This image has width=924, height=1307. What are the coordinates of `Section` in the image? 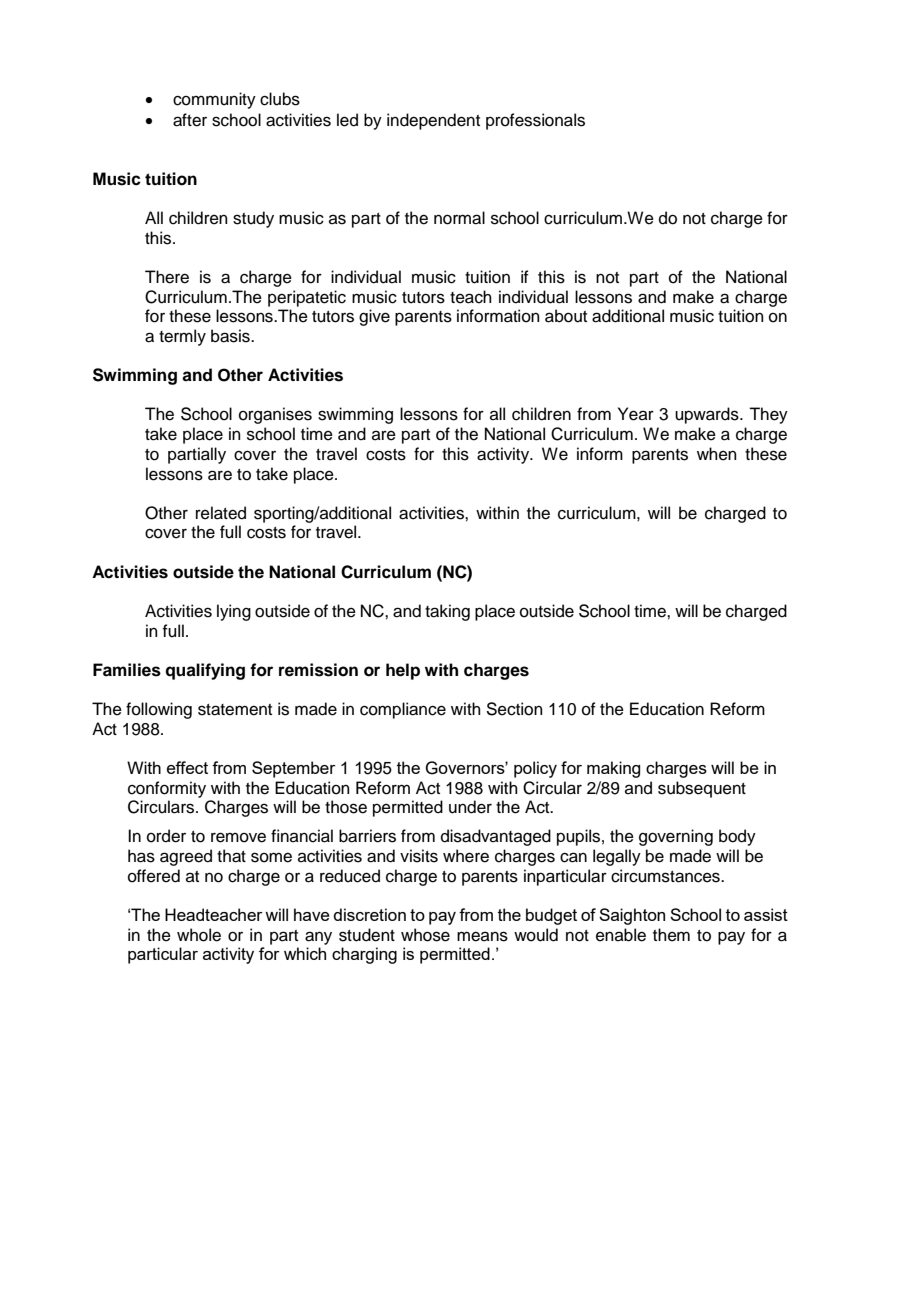 It's located at (514, 709).
